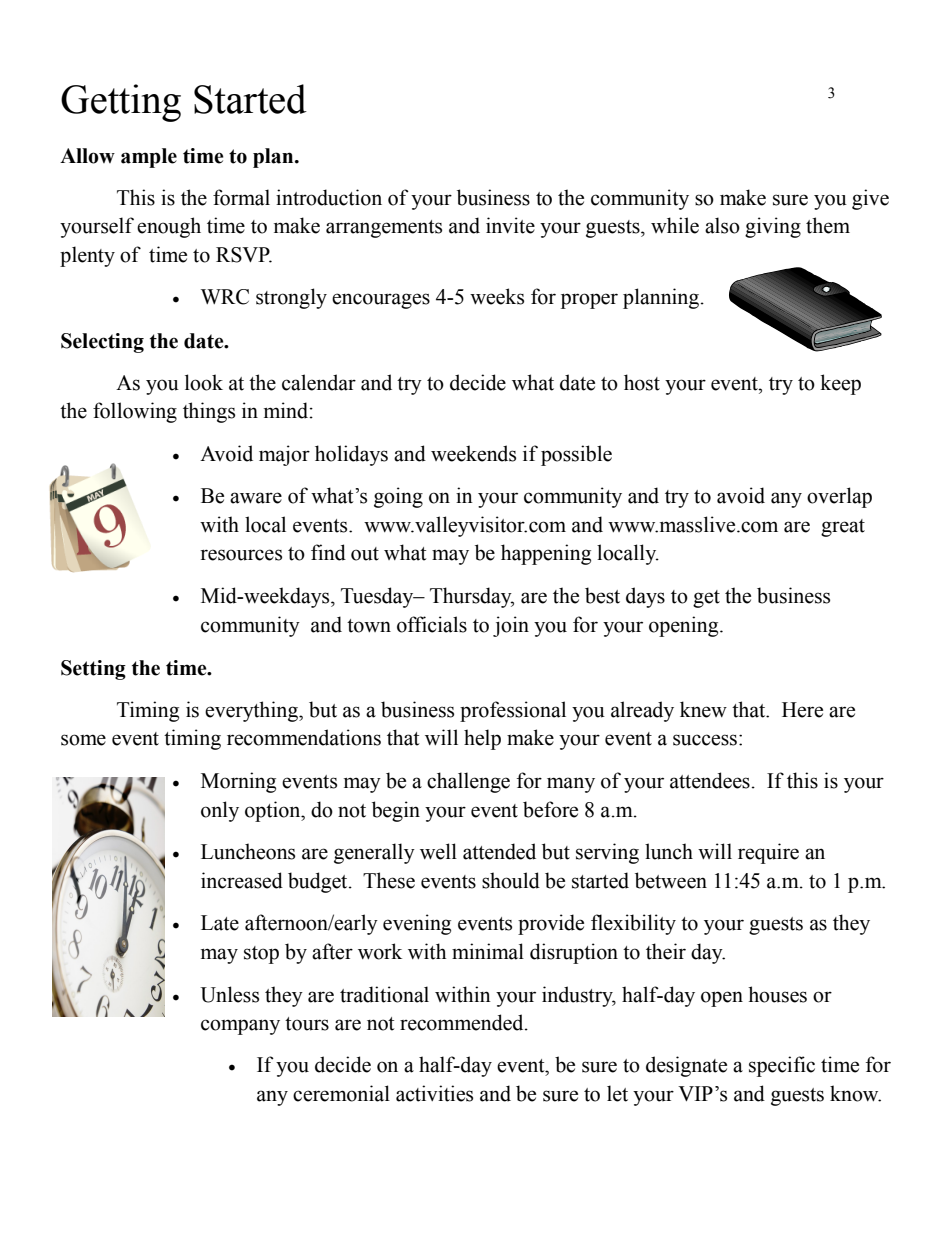 The image size is (952, 1233). What do you see at coordinates (238, 782) in the document?
I see `Morning` at bounding box center [238, 782].
